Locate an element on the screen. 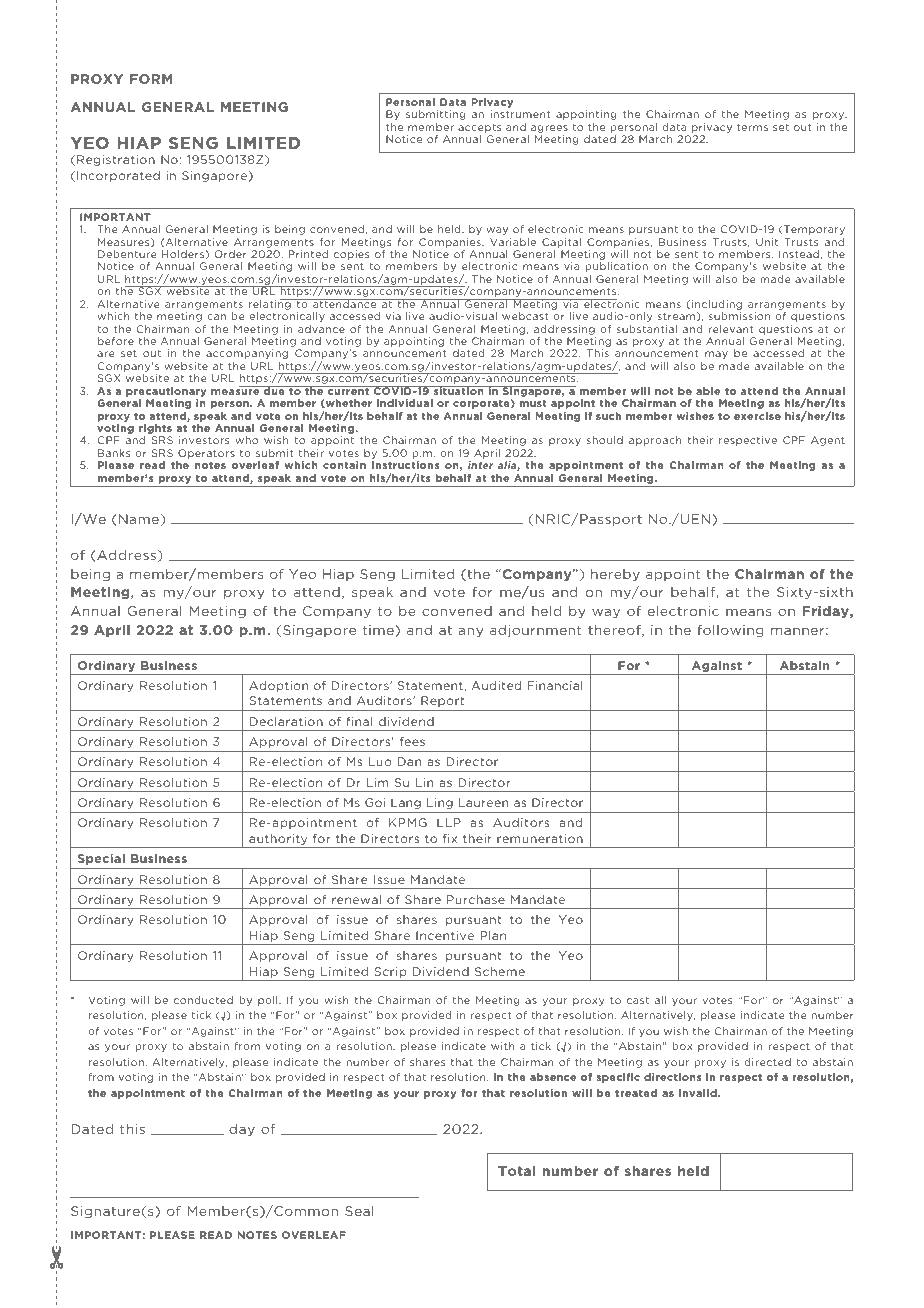 Image resolution: width=924 pixels, height=1308 pixels. directions is located at coordinates (672, 1077).
